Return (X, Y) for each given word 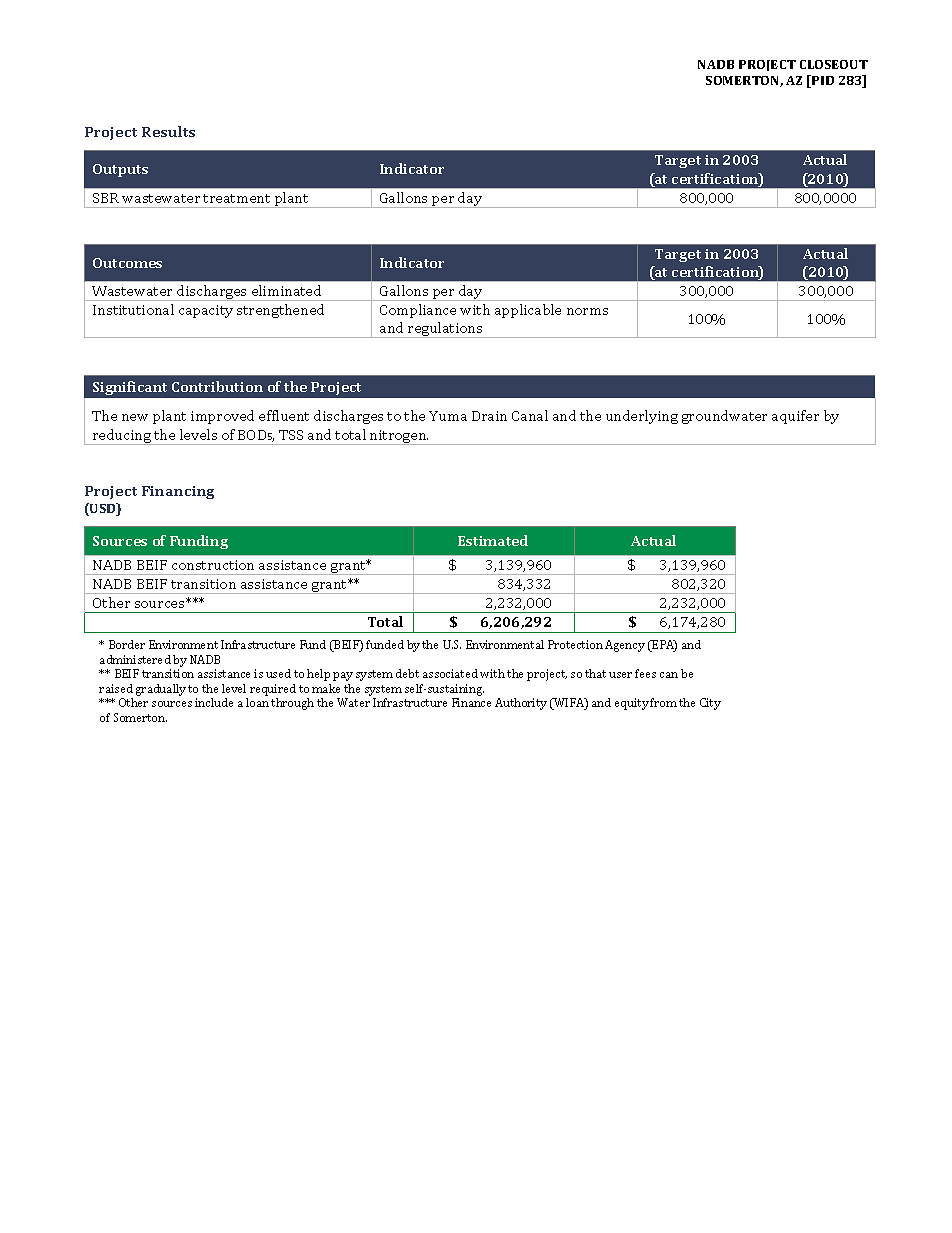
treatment (236, 198)
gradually (161, 690)
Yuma (448, 416)
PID (822, 81)
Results (168, 131)
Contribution (217, 386)
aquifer (795, 417)
